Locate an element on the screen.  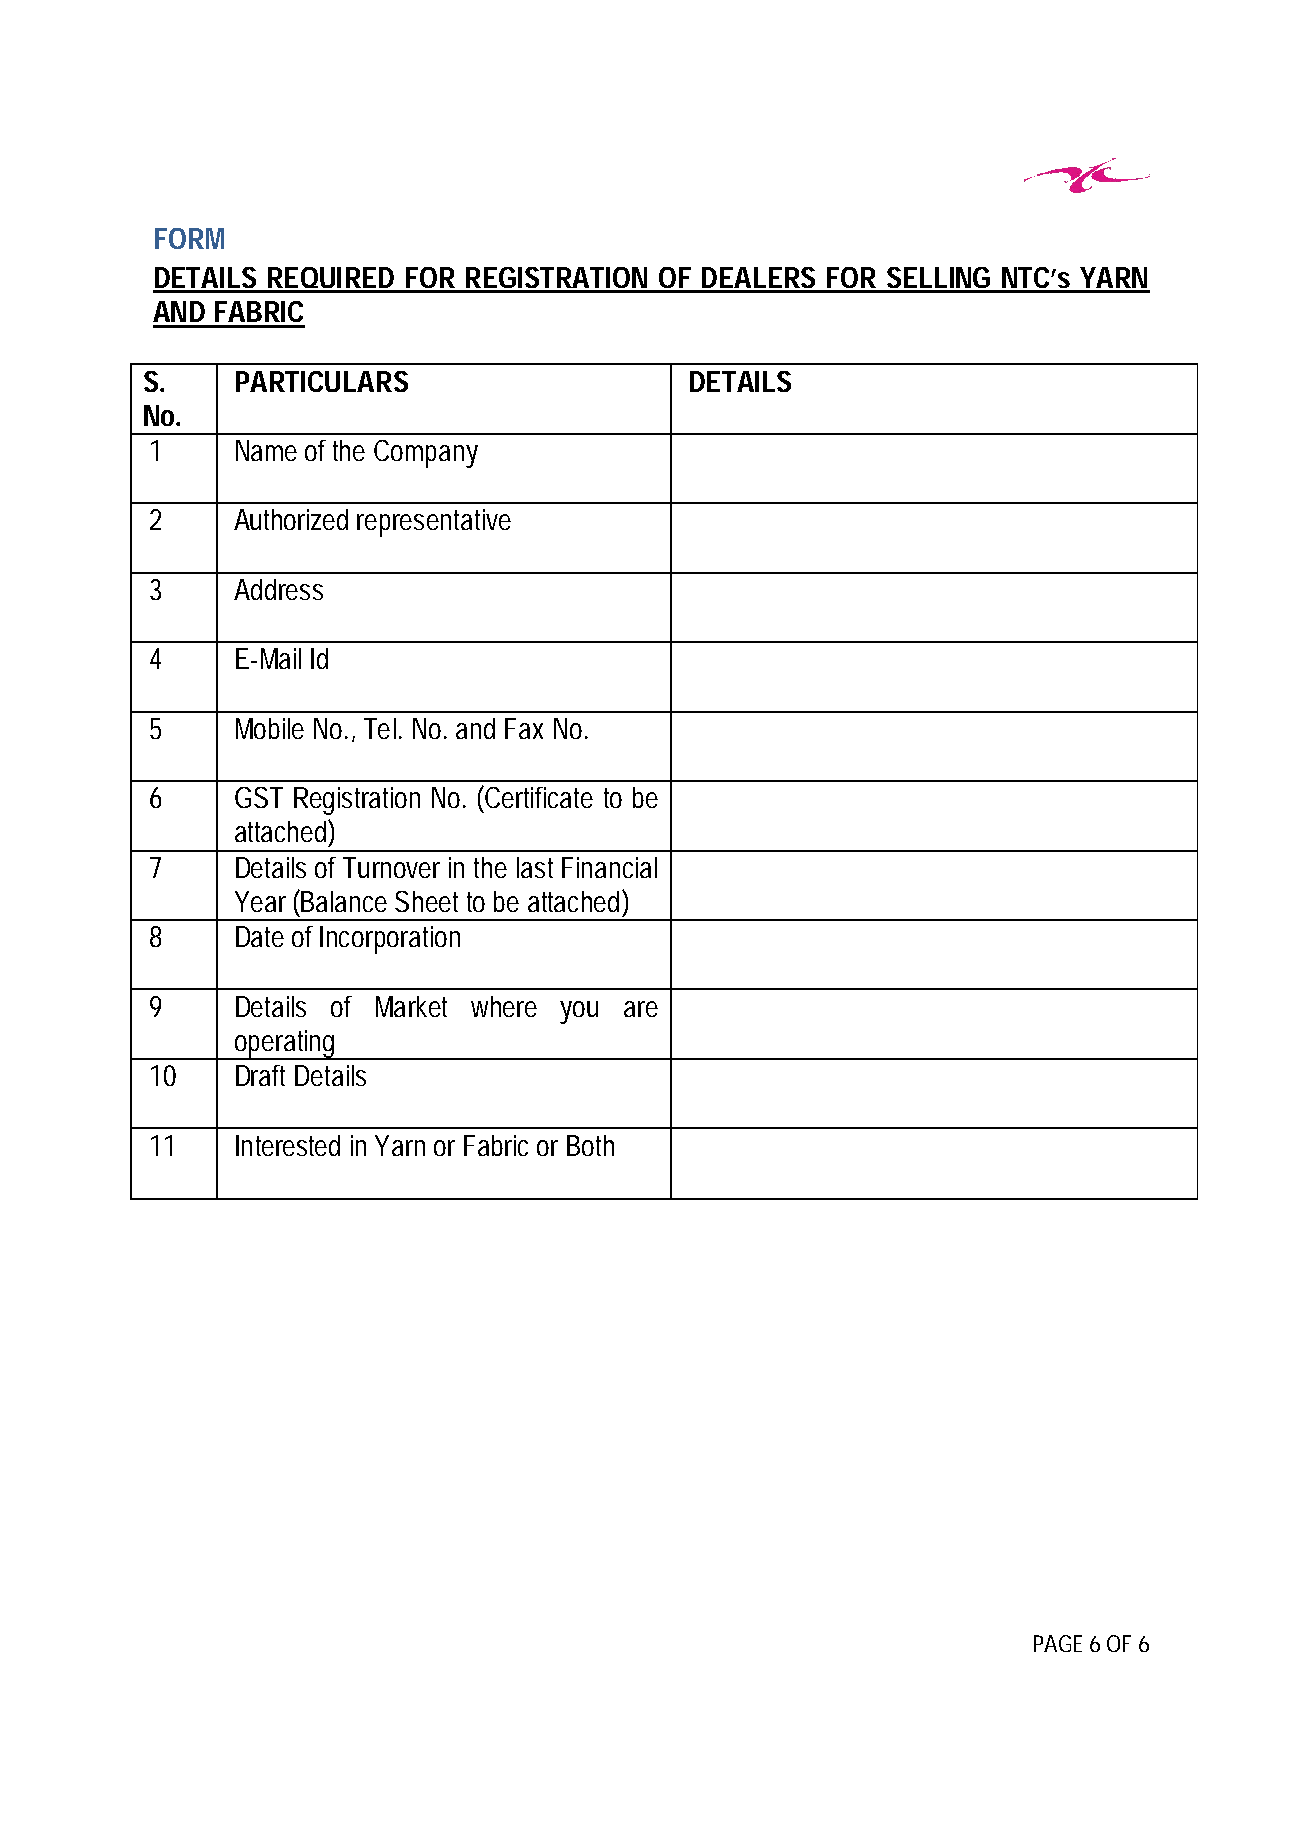
you is located at coordinates (579, 1012).
